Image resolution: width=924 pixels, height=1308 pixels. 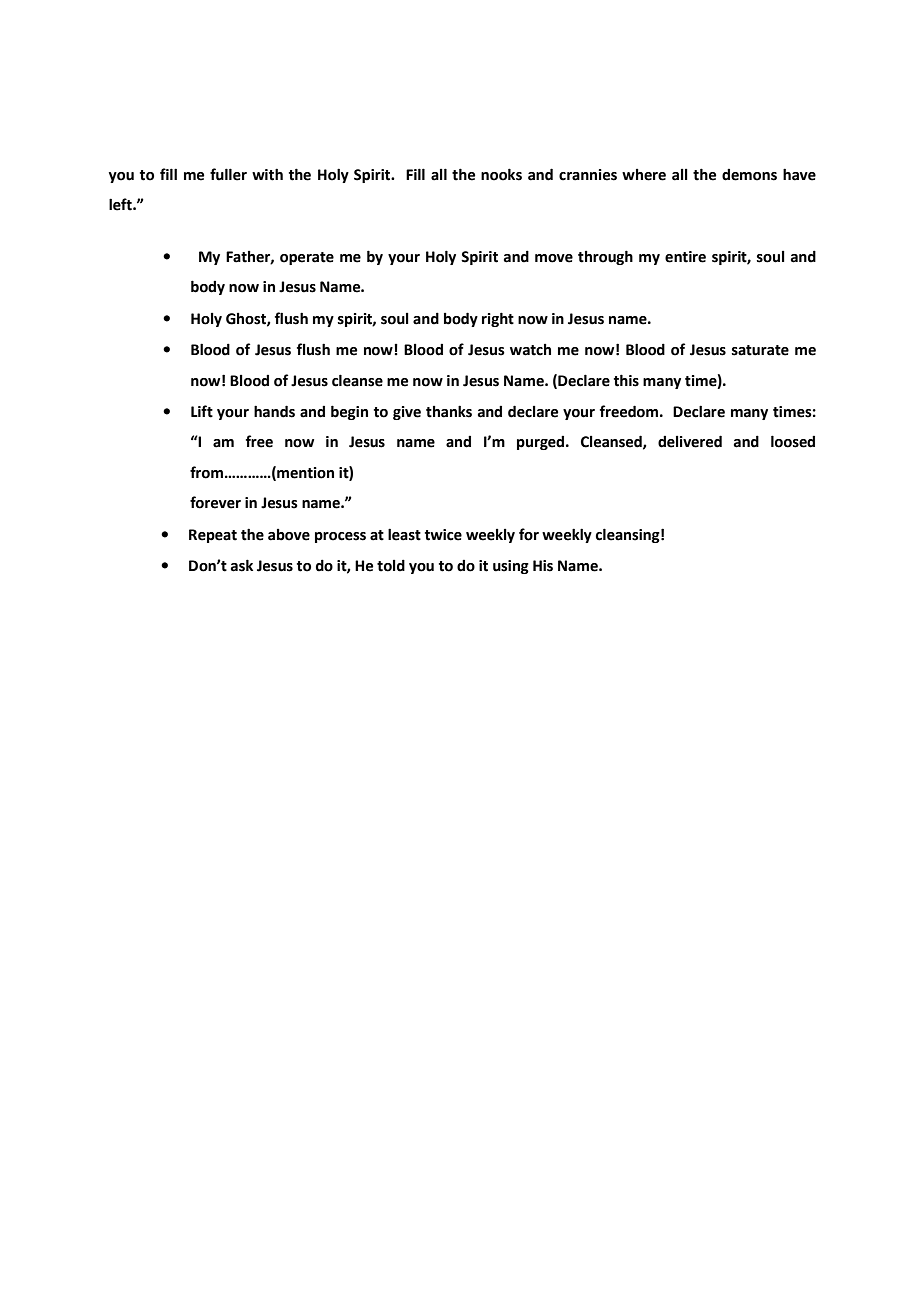 I want to click on right, so click(x=498, y=319).
